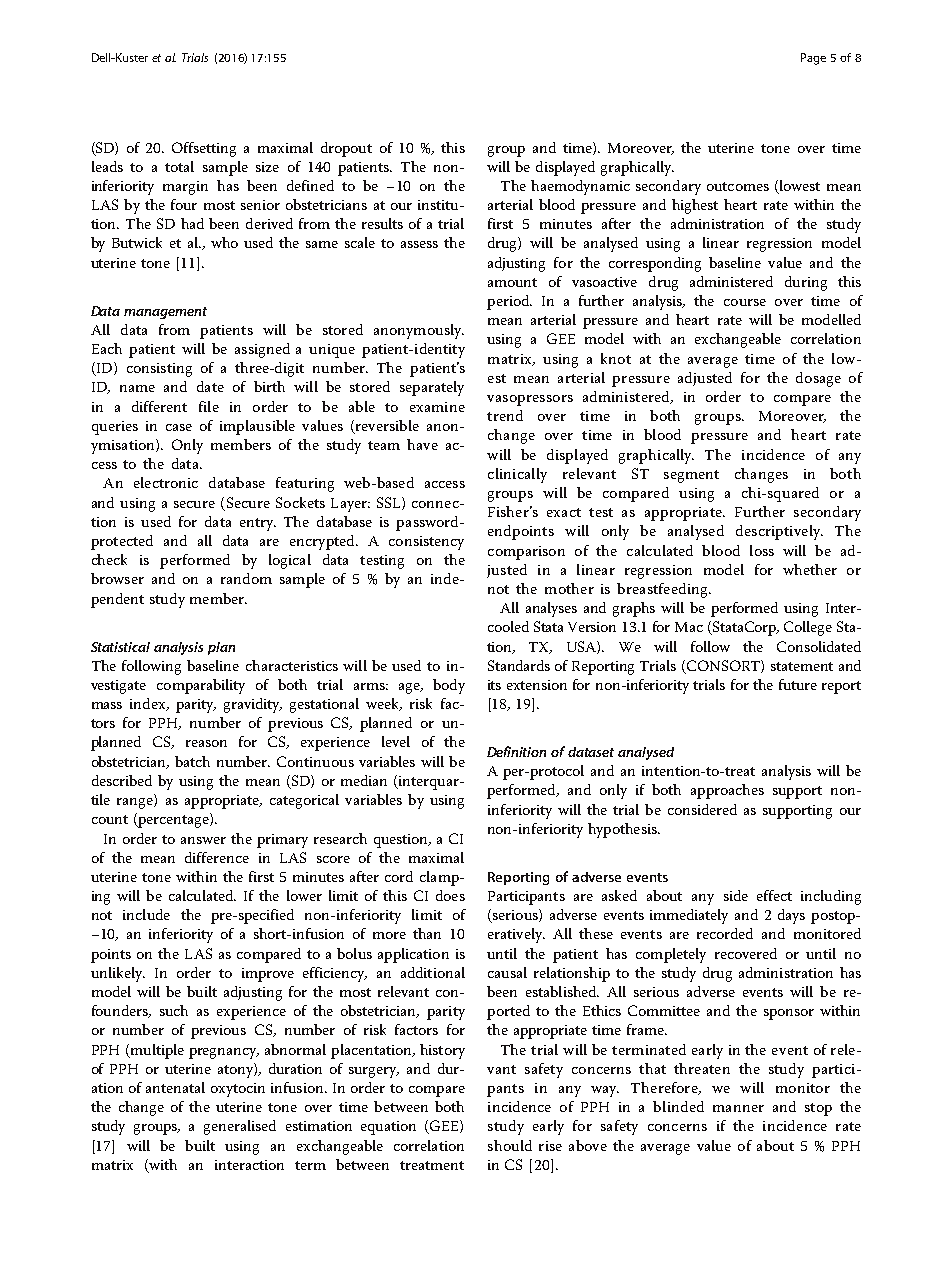 Image resolution: width=952 pixels, height=1265 pixels. What do you see at coordinates (179, 427) in the document?
I see `case` at bounding box center [179, 427].
